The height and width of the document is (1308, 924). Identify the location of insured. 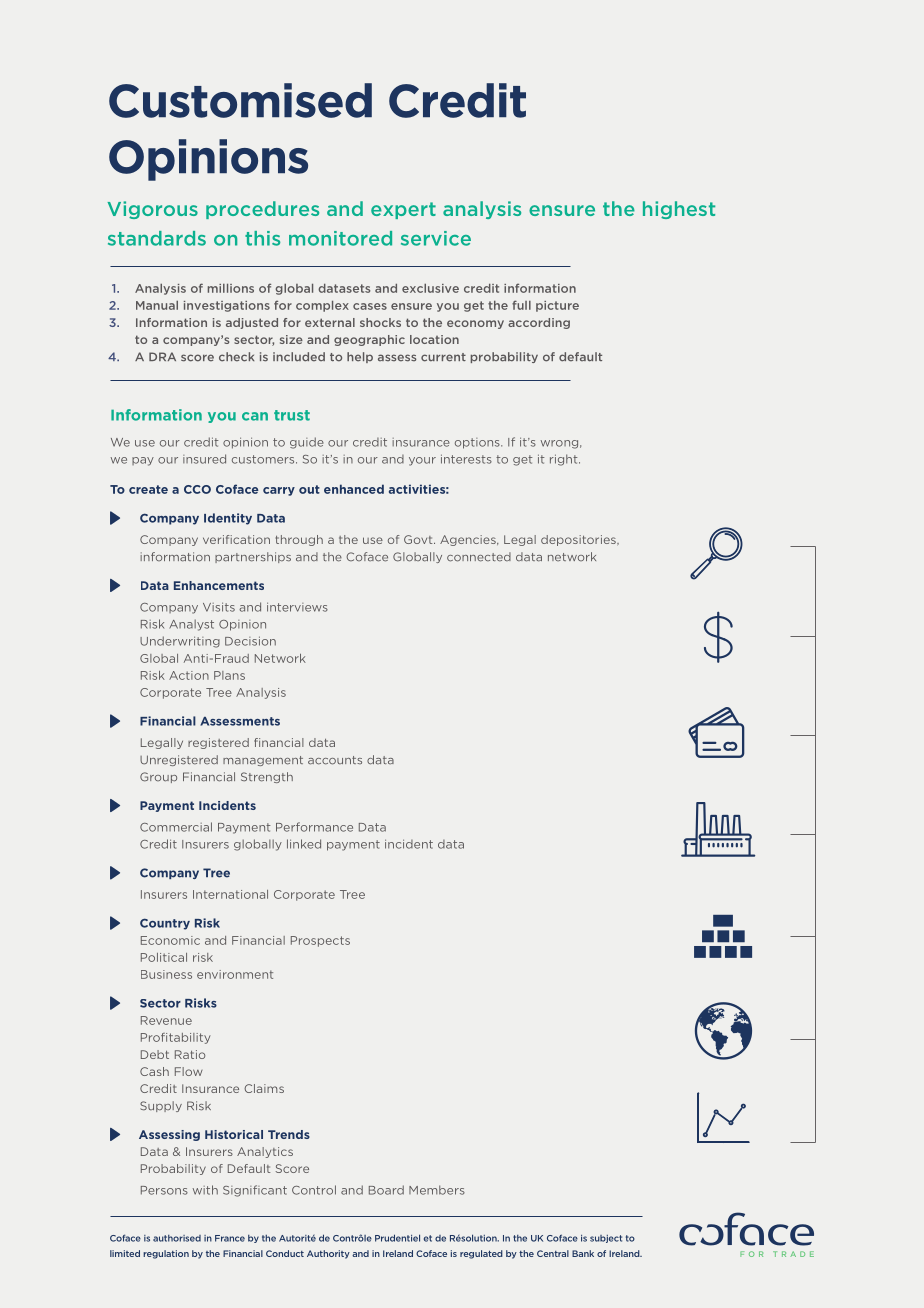
(204, 459).
